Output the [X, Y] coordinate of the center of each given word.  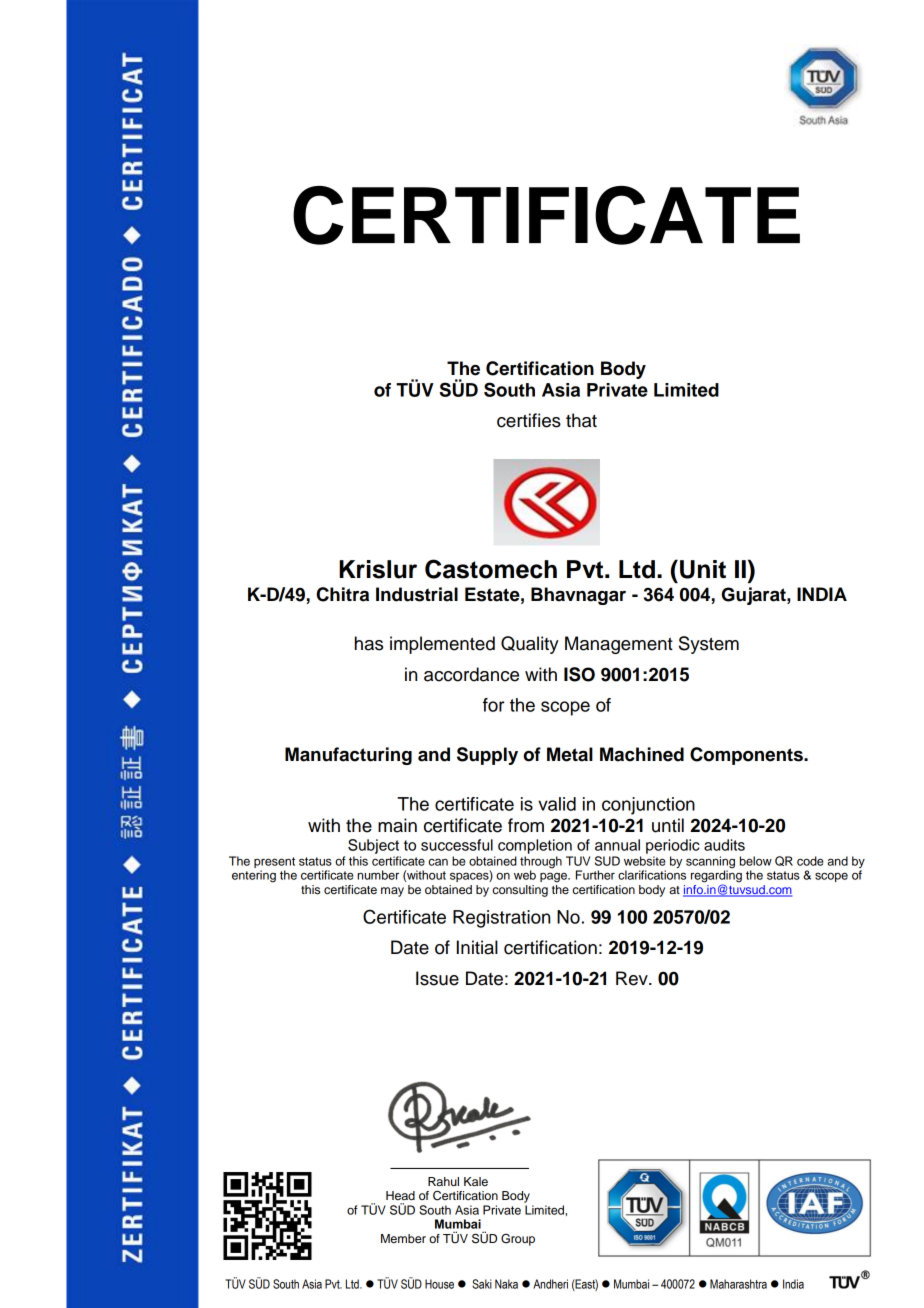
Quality [530, 645]
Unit [703, 569]
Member [403, 1238]
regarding [716, 876]
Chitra [343, 594]
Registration [501, 919]
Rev [633, 978]
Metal [570, 754]
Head [400, 1195]
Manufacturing [348, 756]
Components [747, 756]
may [392, 892]
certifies [529, 420]
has [369, 643]
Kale [476, 1181]
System [709, 645]
